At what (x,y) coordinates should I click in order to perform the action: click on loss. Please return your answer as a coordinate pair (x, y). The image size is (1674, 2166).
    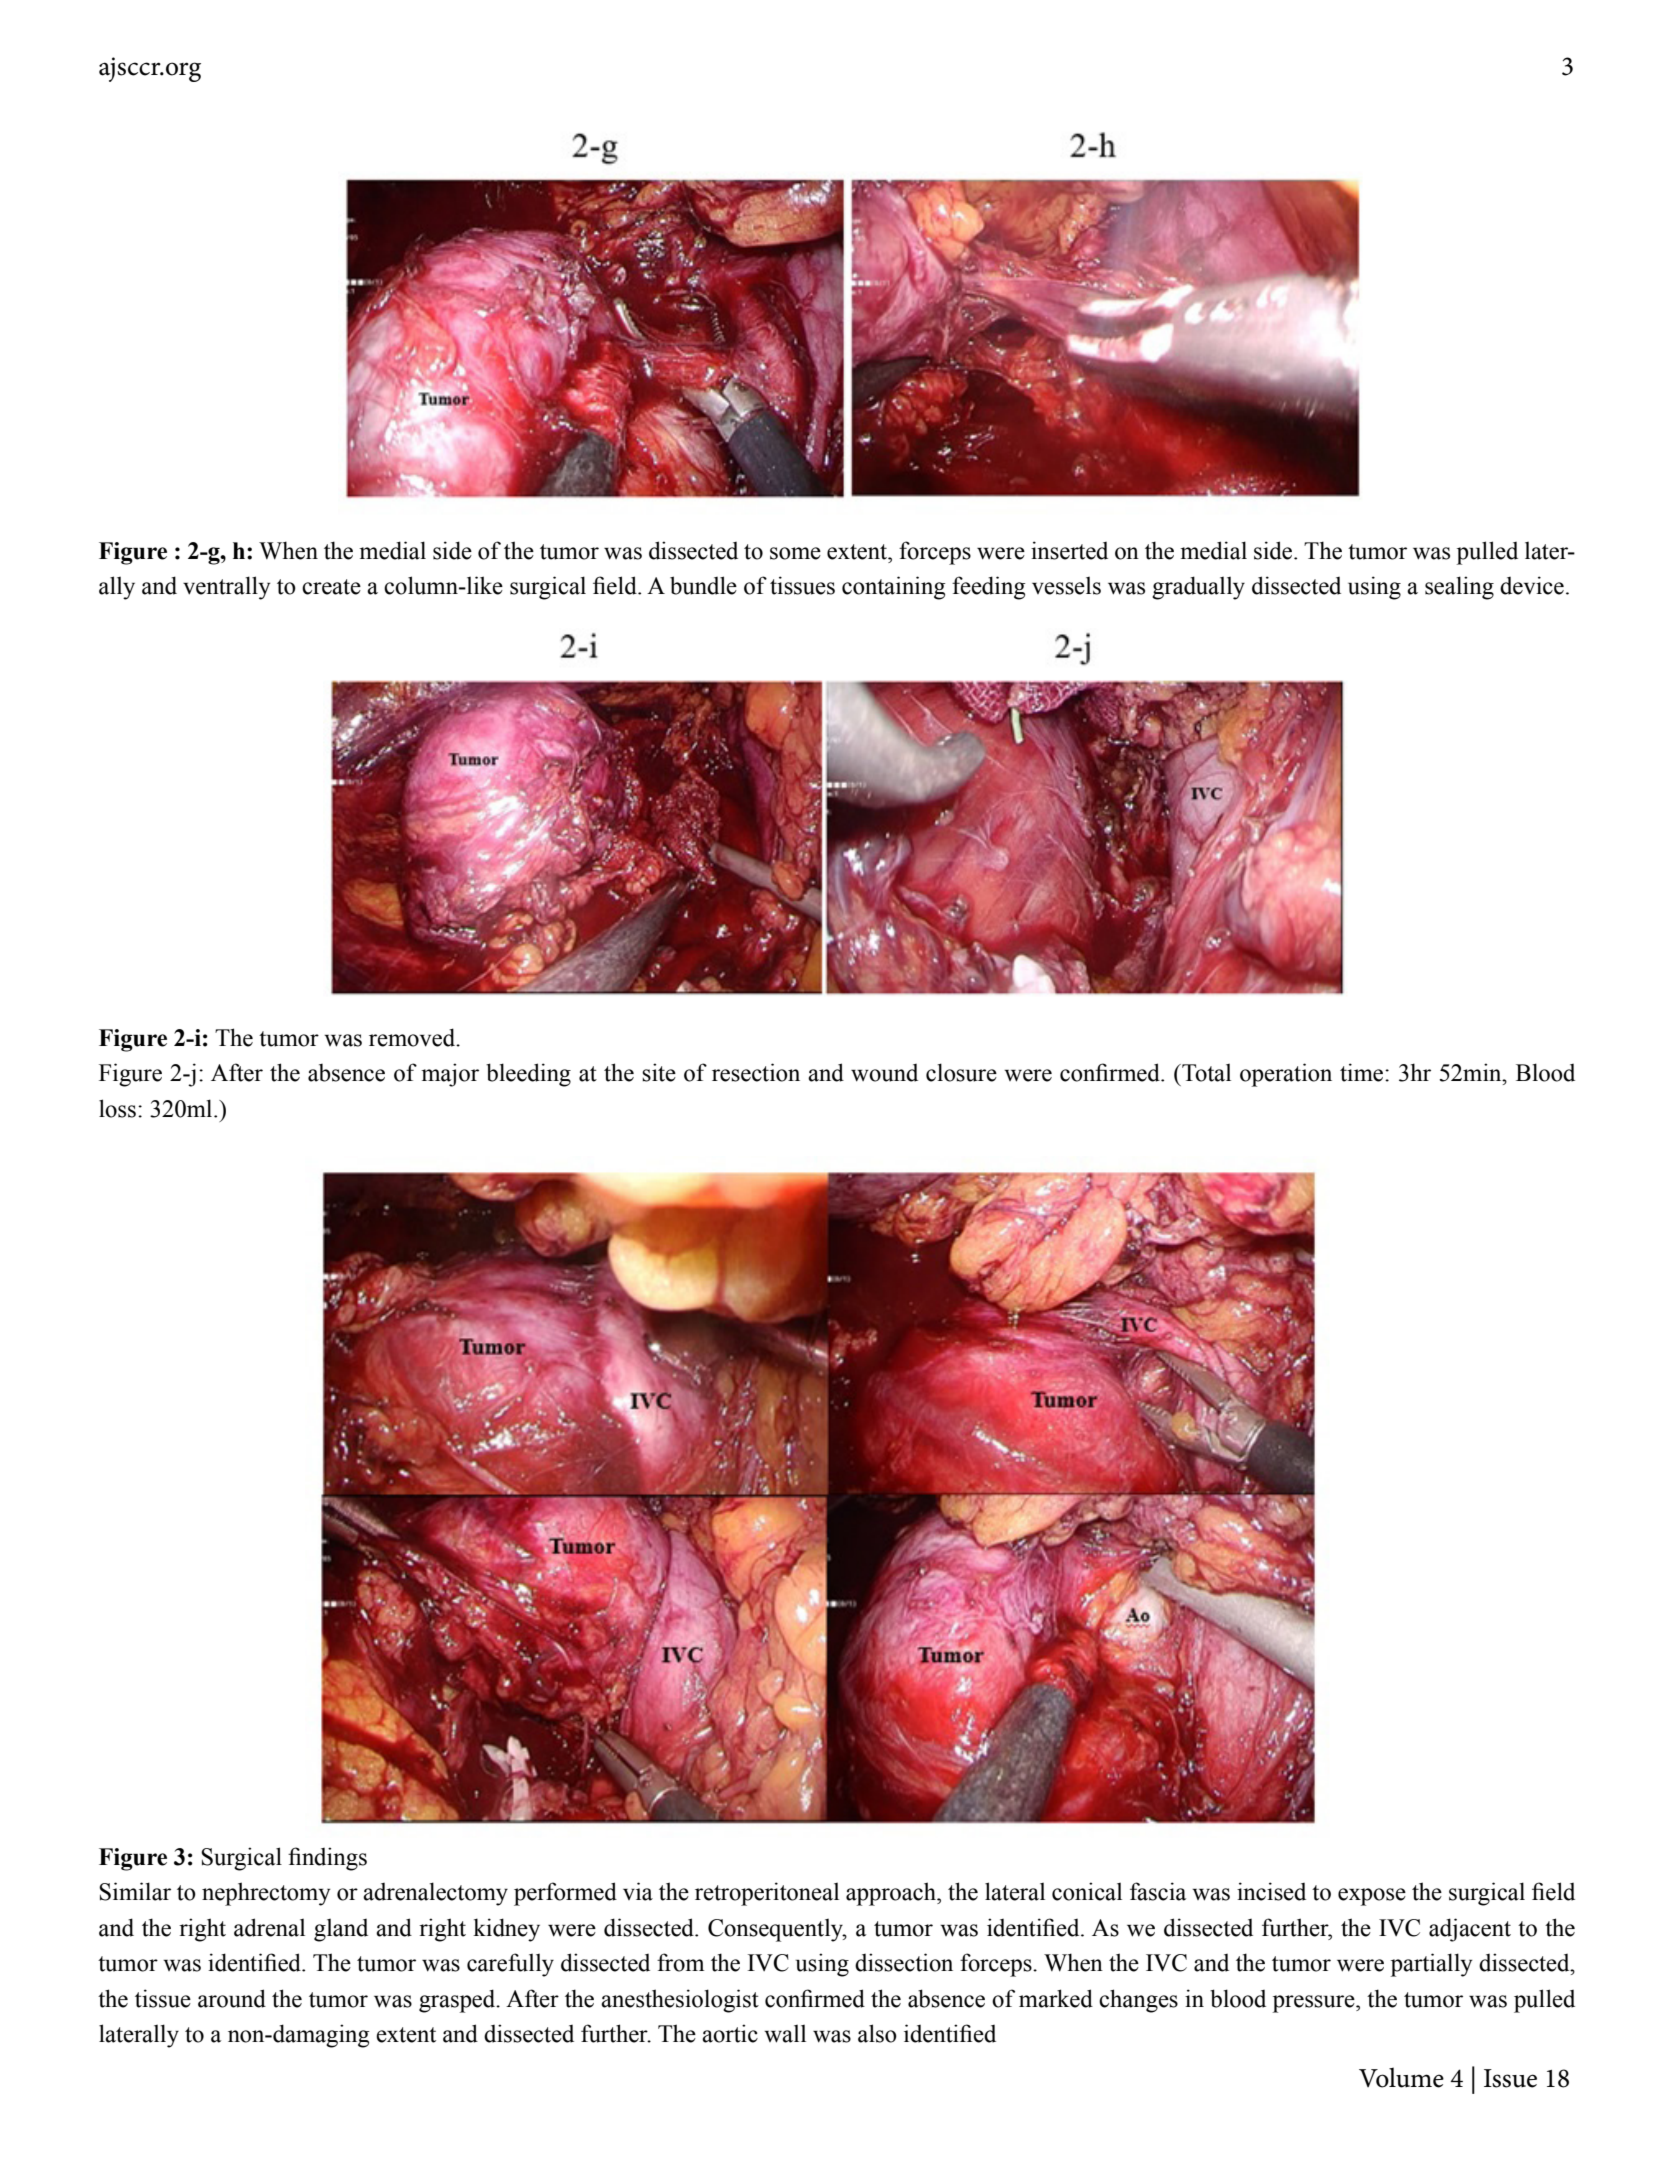
    Looking at the image, I should click on (117, 1108).
